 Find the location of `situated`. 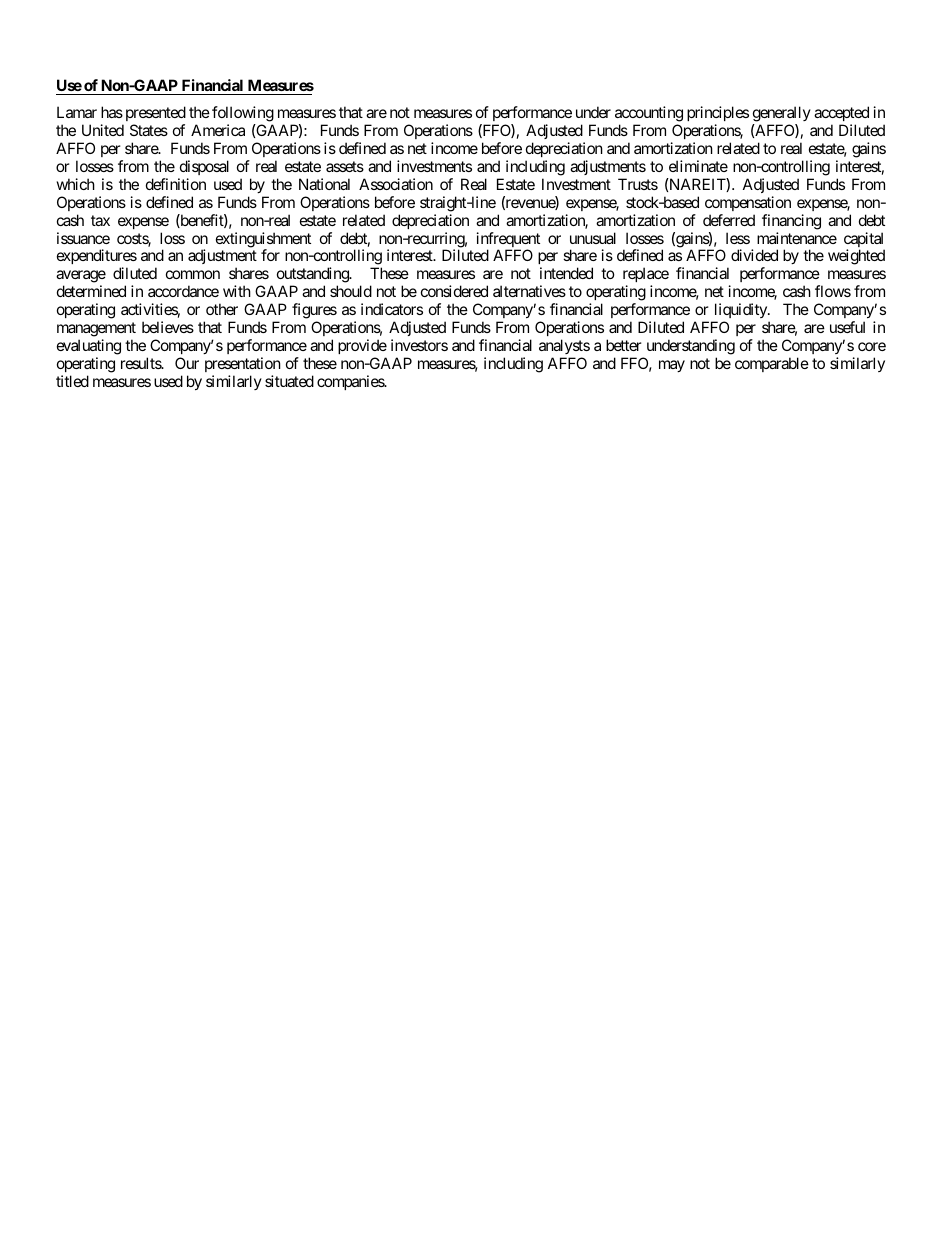

situated is located at coordinates (289, 381).
